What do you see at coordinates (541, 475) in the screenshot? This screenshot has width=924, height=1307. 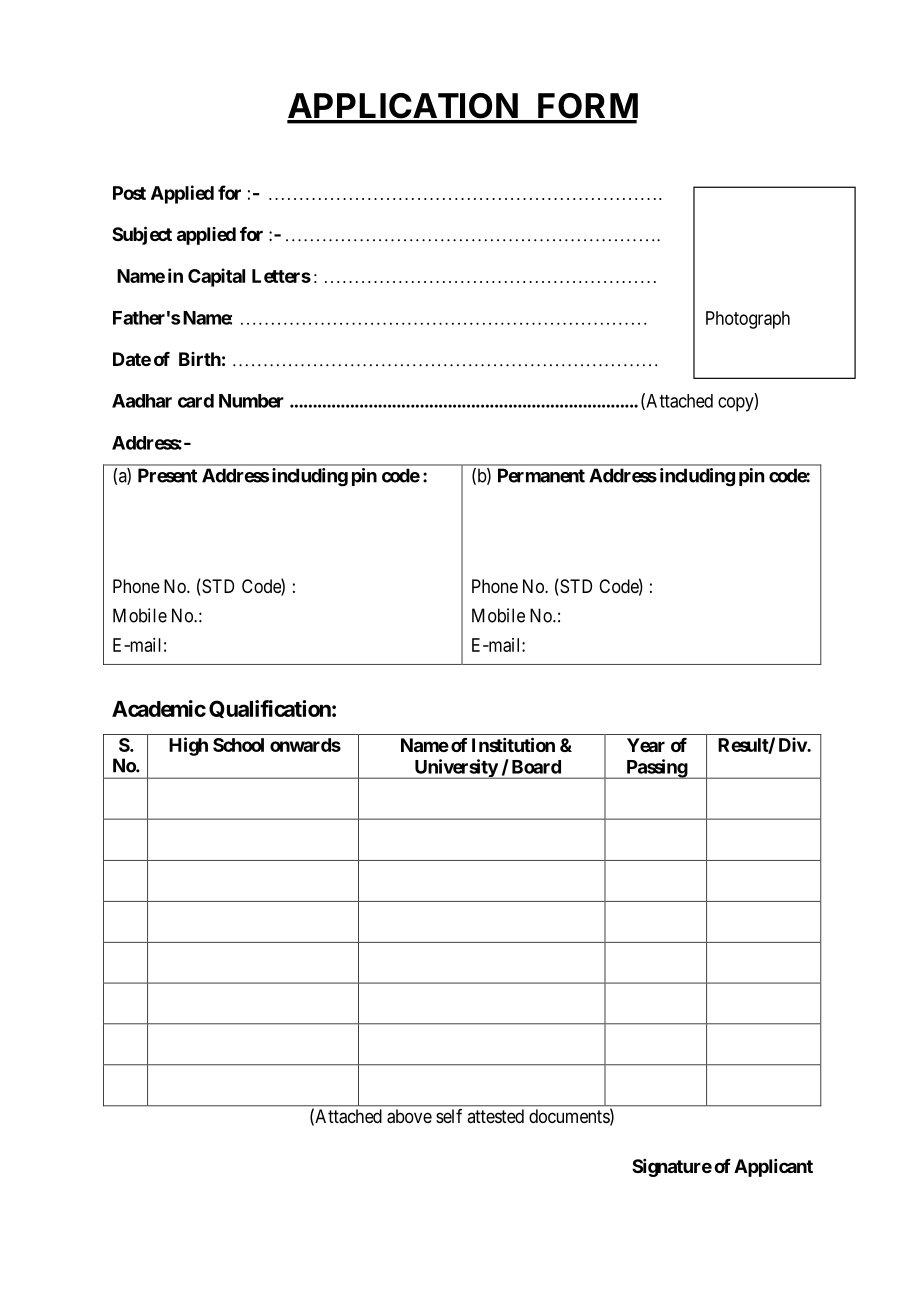 I see `Permanent` at bounding box center [541, 475].
